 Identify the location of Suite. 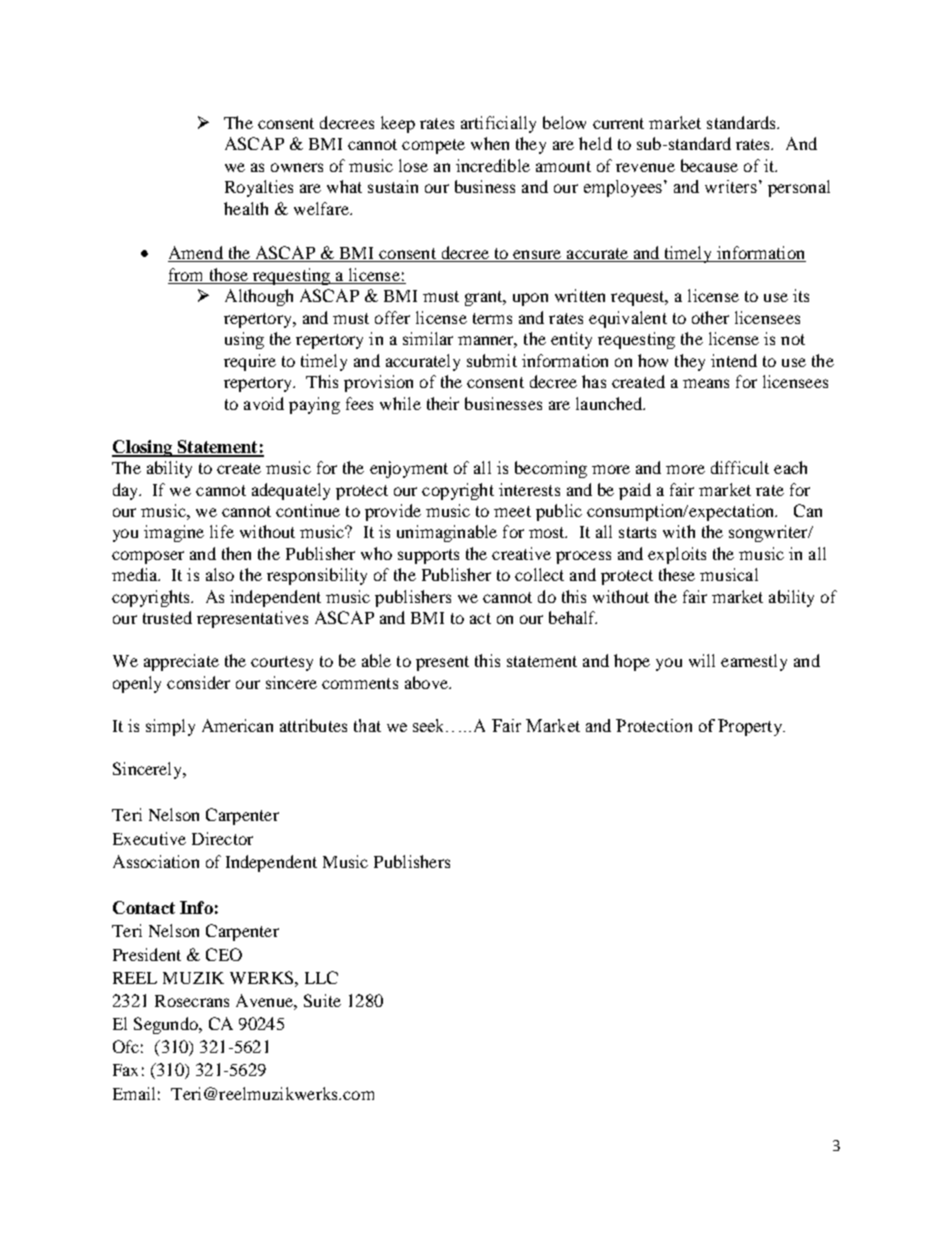
(322, 1000).
